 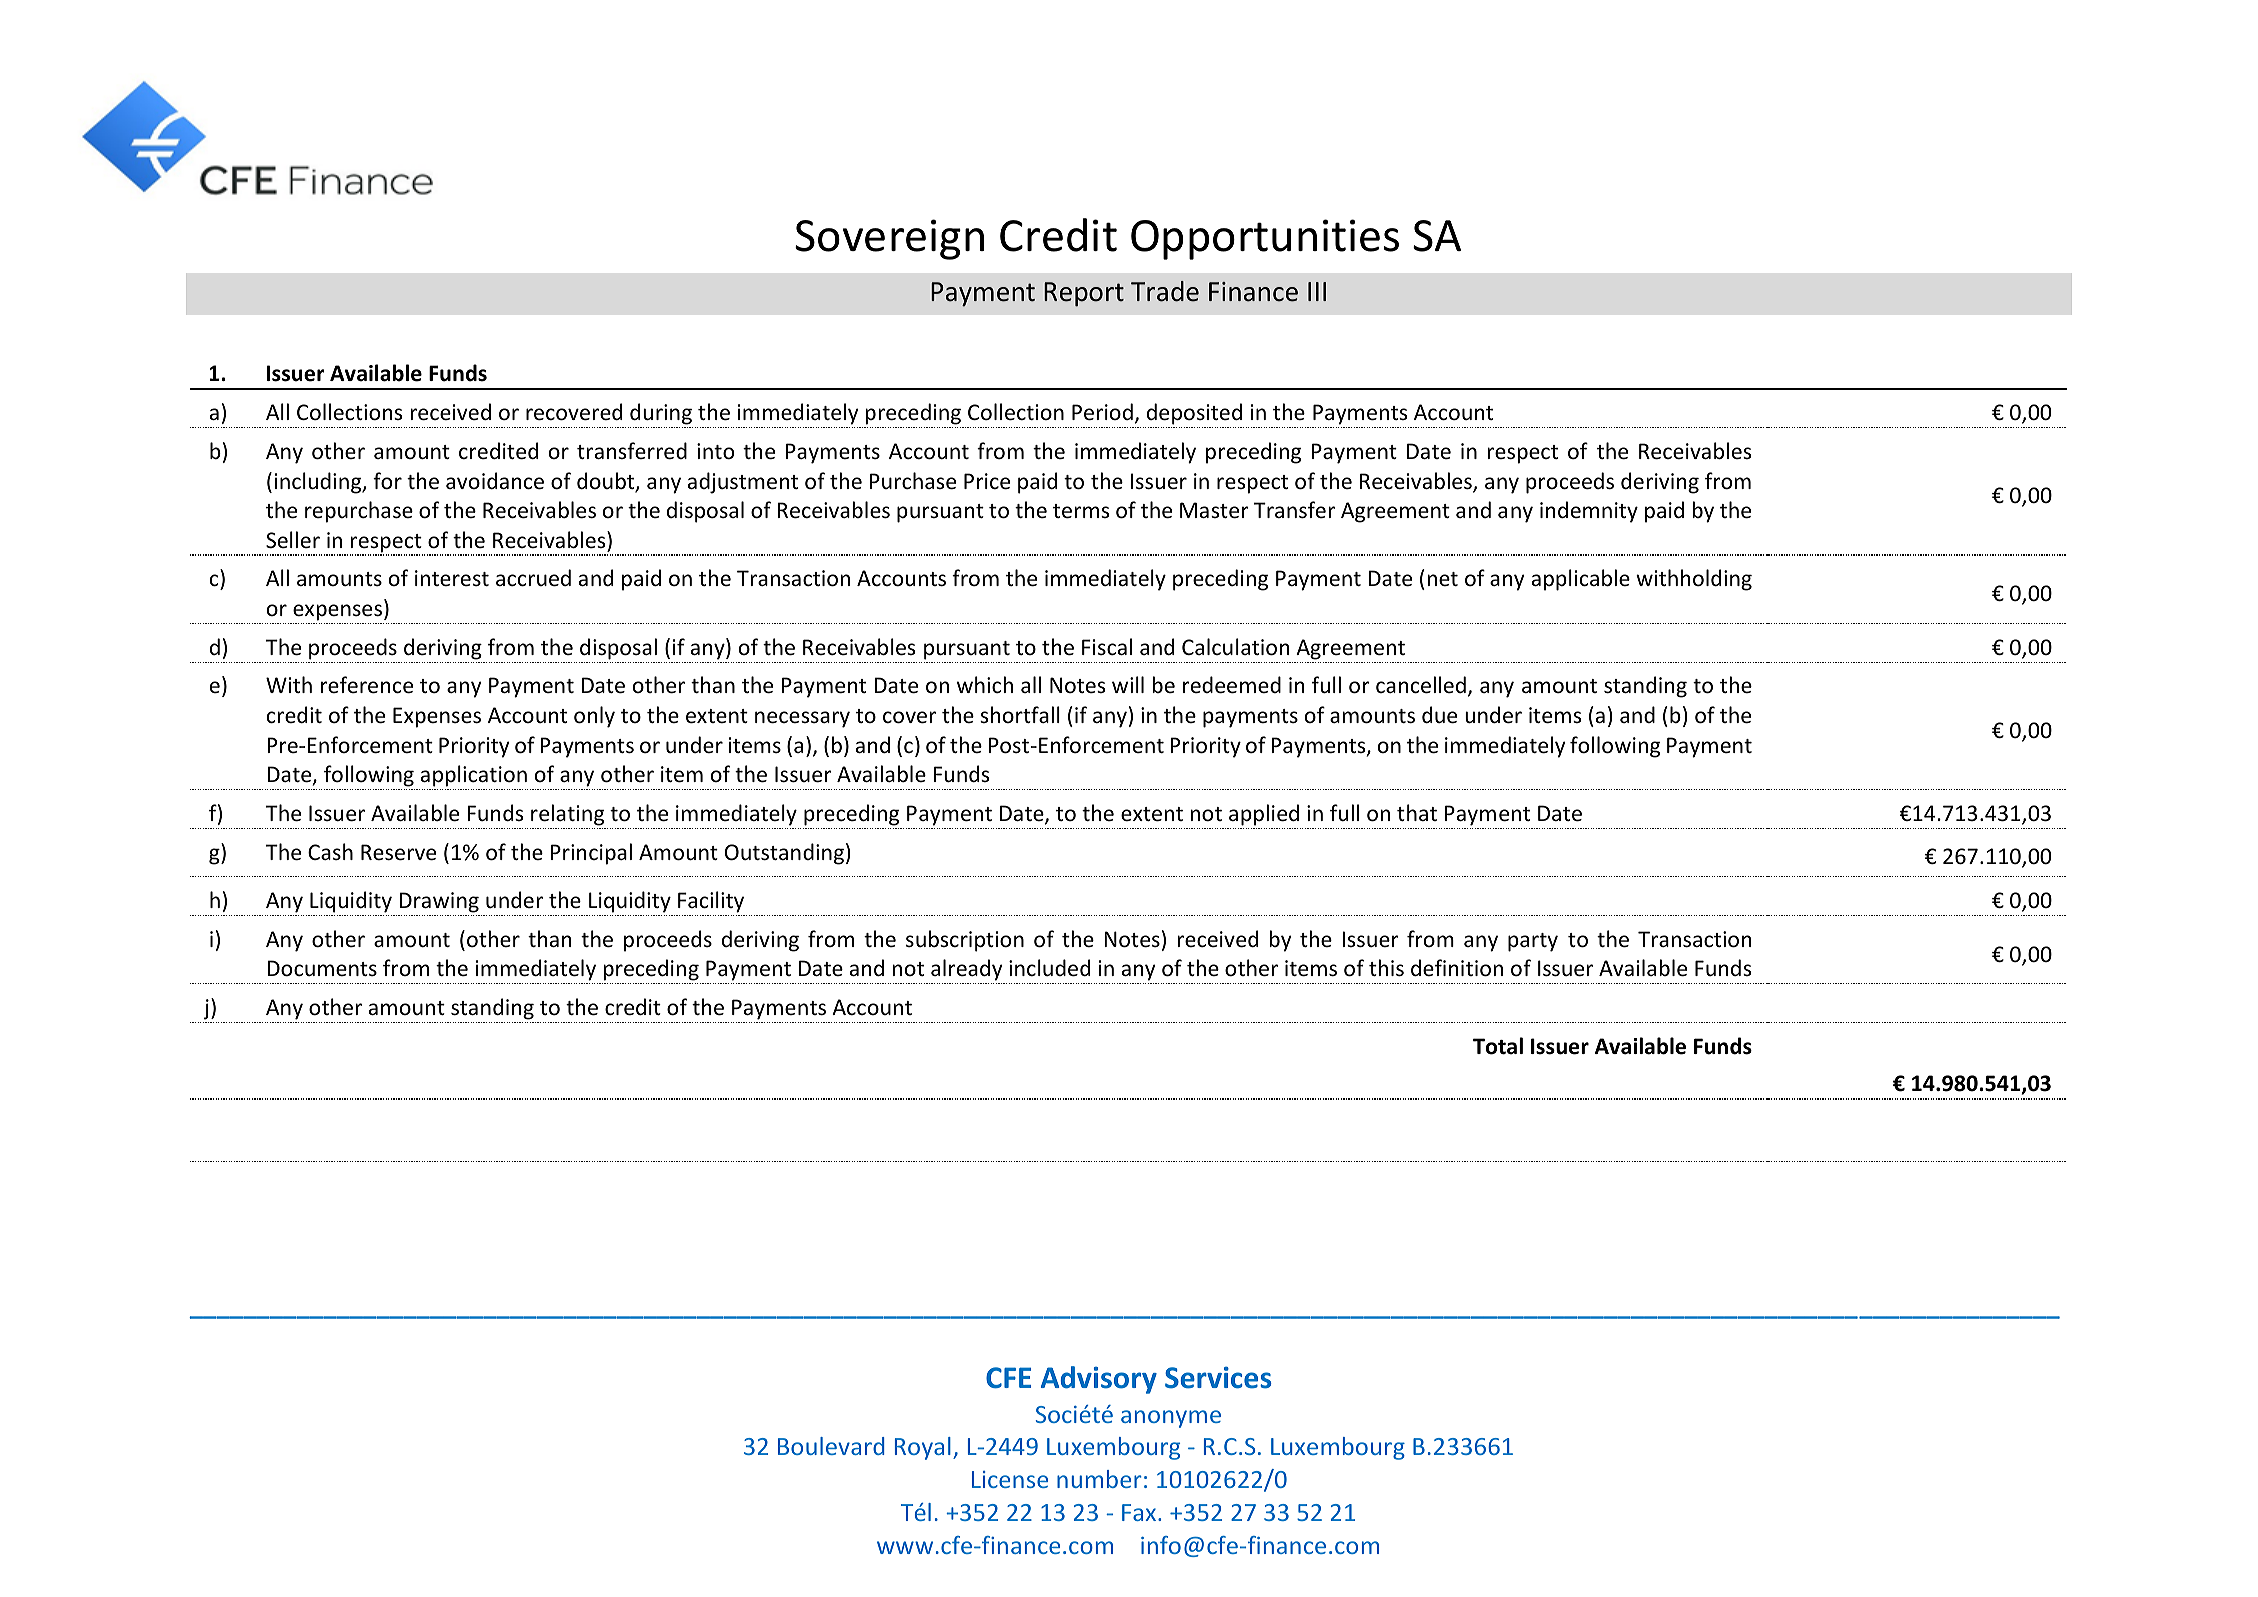 What do you see at coordinates (1498, 1046) in the image?
I see `Total` at bounding box center [1498, 1046].
